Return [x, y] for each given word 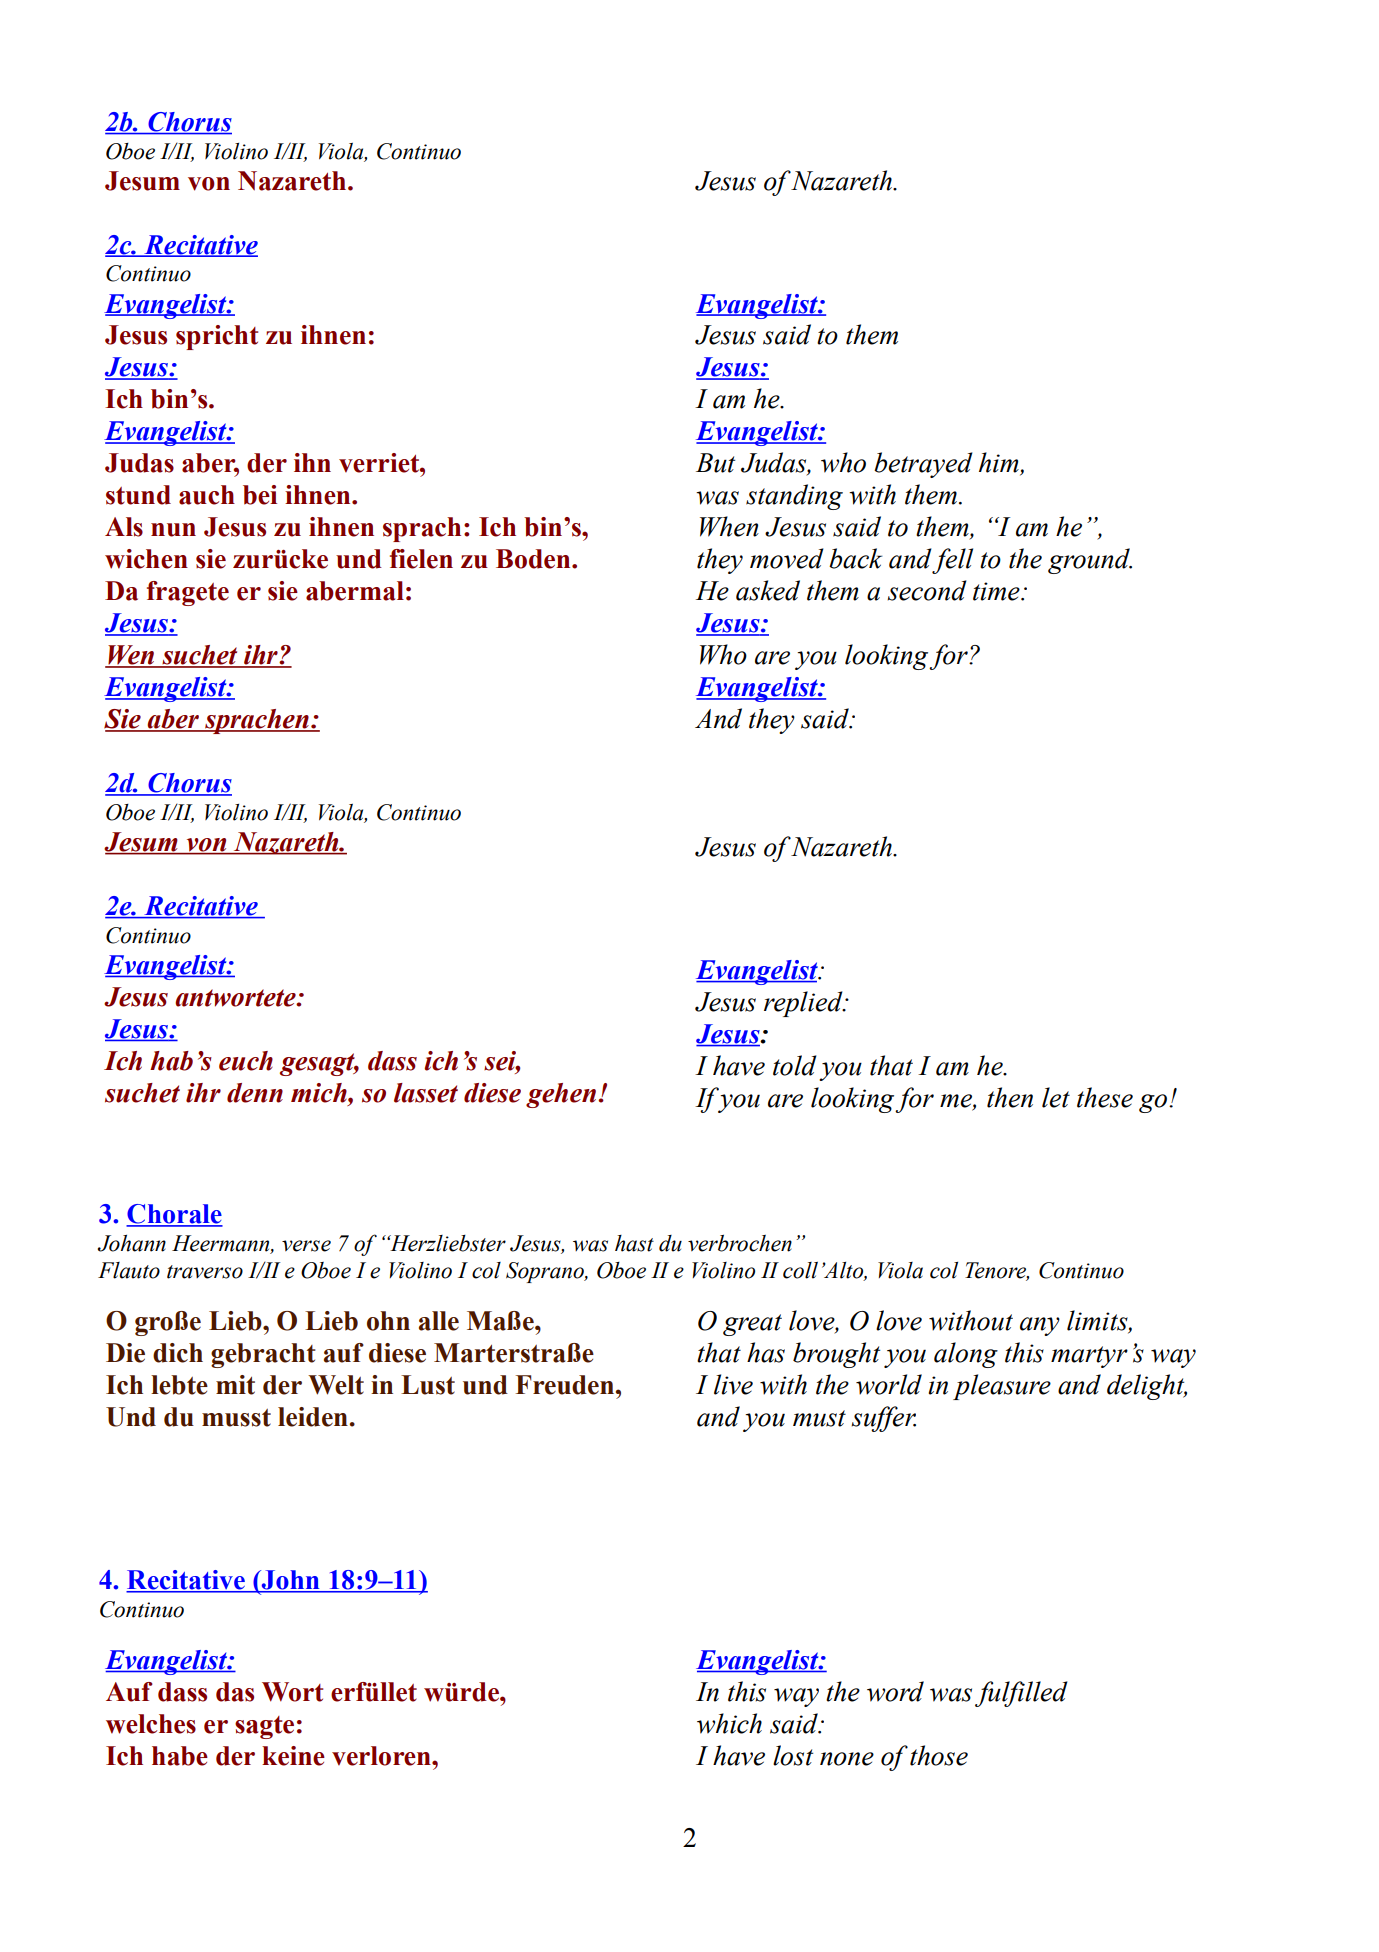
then [1010, 1097]
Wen [131, 656]
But [715, 463]
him [1000, 463]
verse [306, 1246]
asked [768, 590]
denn [255, 1093]
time [997, 591]
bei [260, 495]
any [1040, 1326]
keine [293, 1756]
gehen [562, 1095]
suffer [883, 1419]
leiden [313, 1417]
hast [634, 1243]
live [733, 1384]
